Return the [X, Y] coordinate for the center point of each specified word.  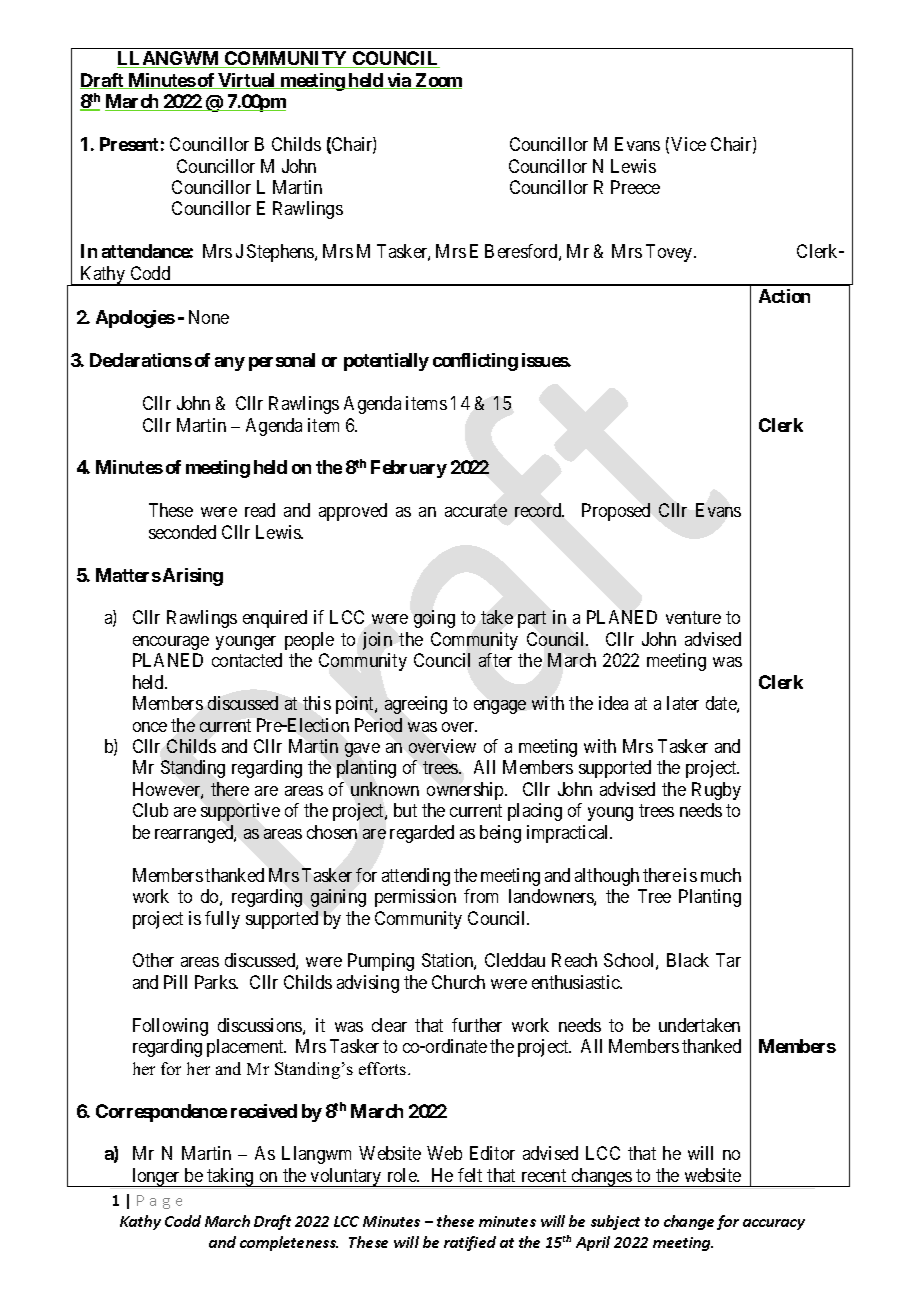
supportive [240, 812]
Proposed [616, 512]
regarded [422, 834]
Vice [688, 144]
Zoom [438, 81]
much [721, 875]
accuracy [774, 1224]
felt [470, 1175]
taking [230, 1177]
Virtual [247, 81]
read [260, 510]
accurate [476, 511]
